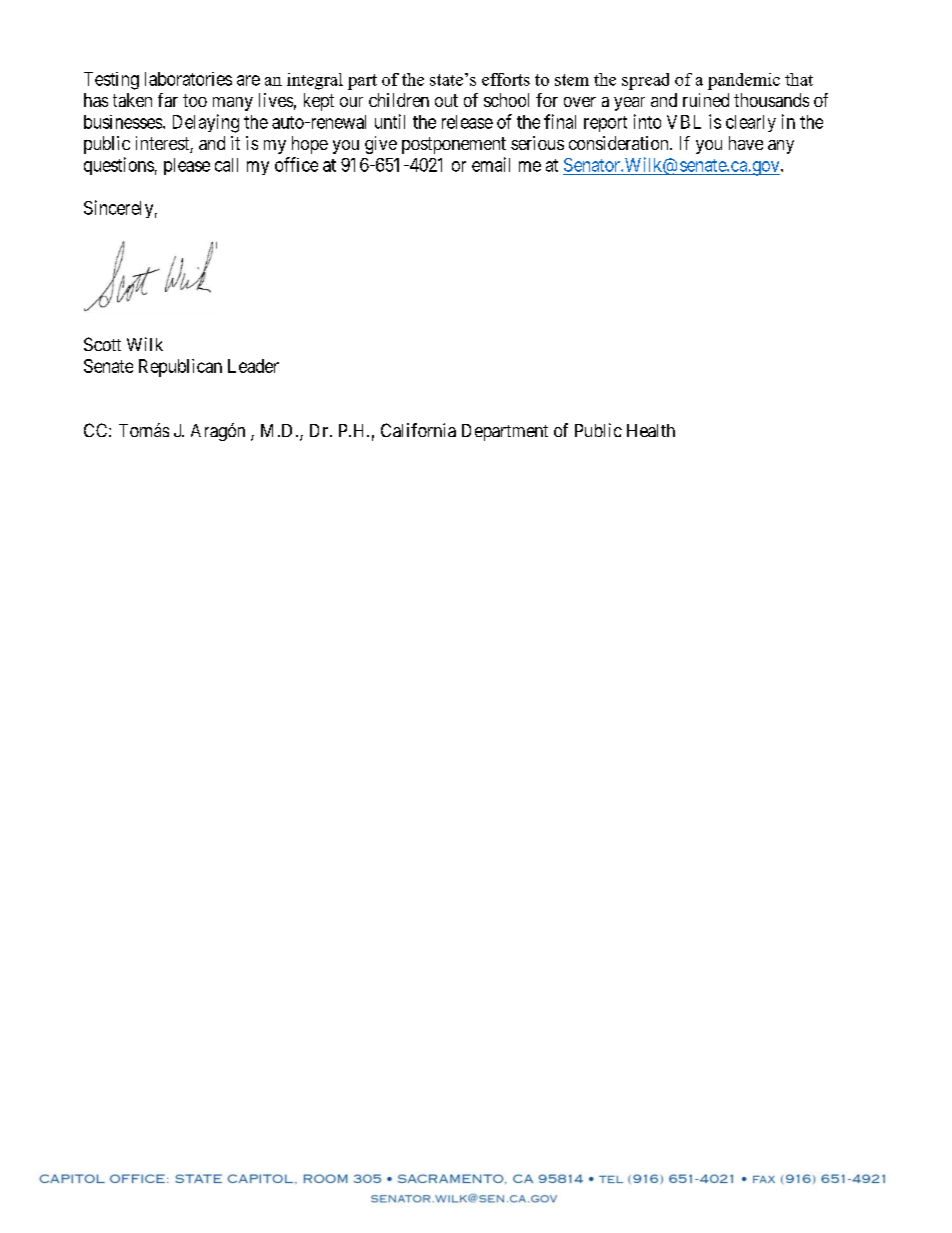  What do you see at coordinates (188, 79) in the screenshot?
I see `laboratories` at bounding box center [188, 79].
